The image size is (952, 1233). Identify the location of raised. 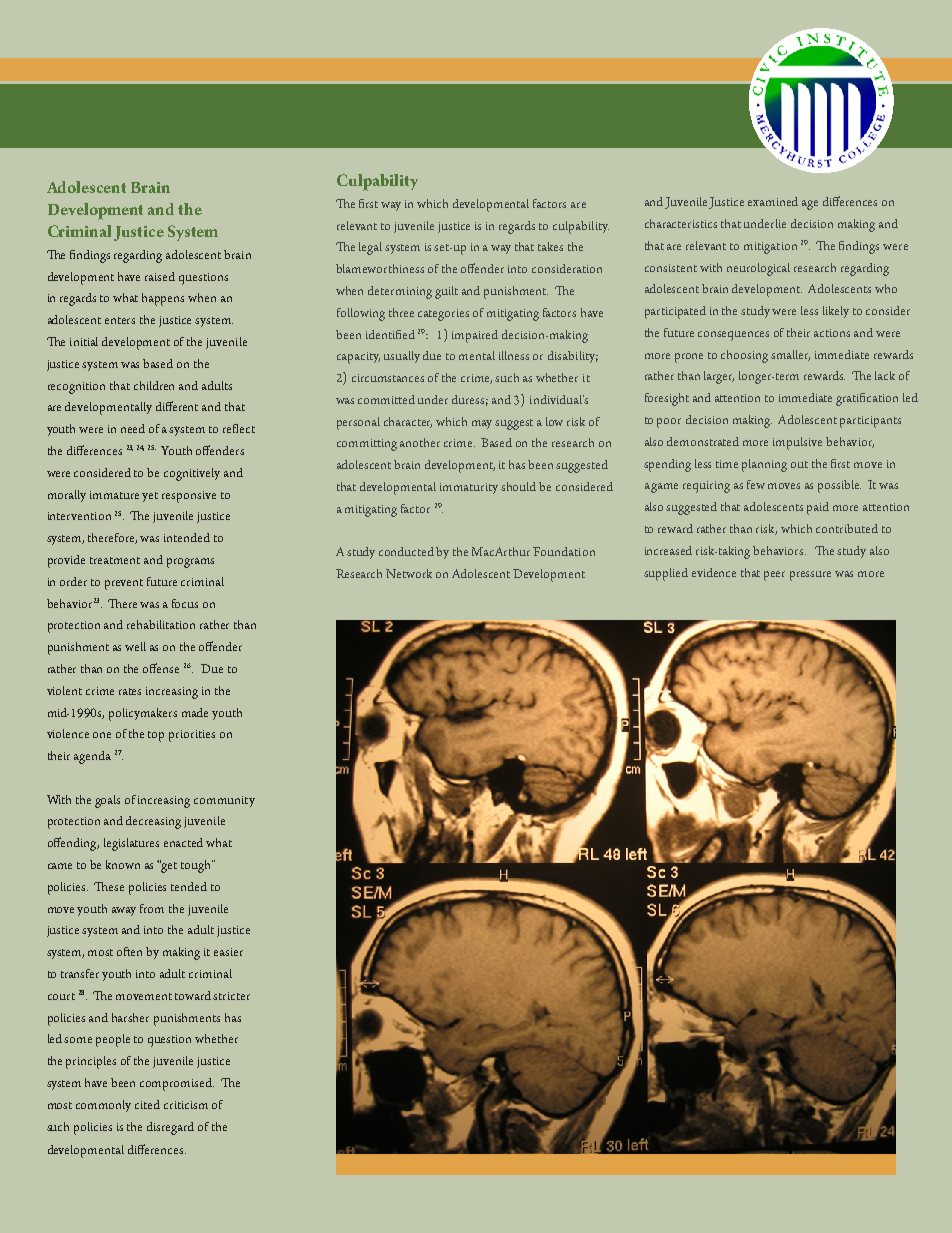
(160, 276).
